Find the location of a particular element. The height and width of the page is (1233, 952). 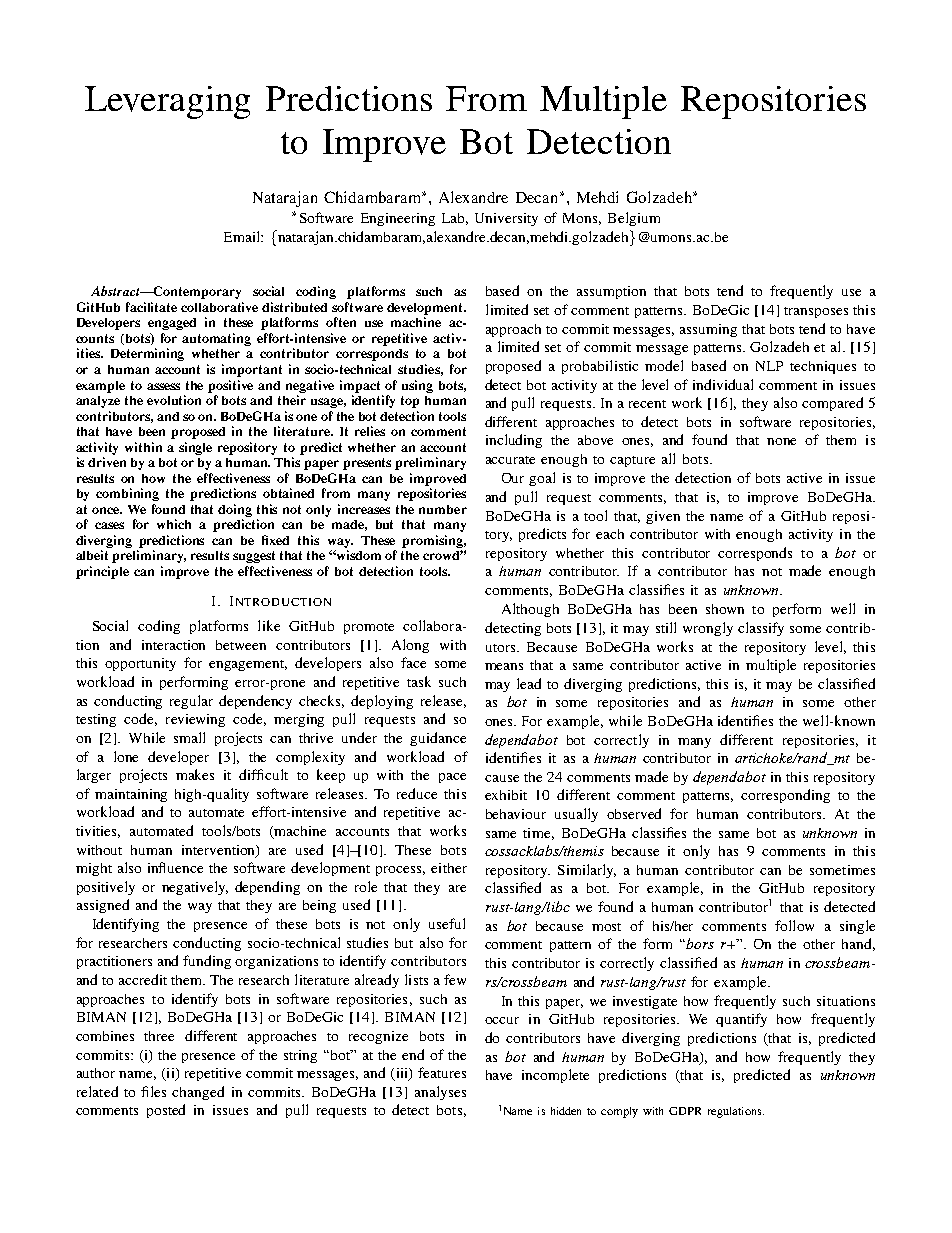

Leveraging is located at coordinates (167, 102).
